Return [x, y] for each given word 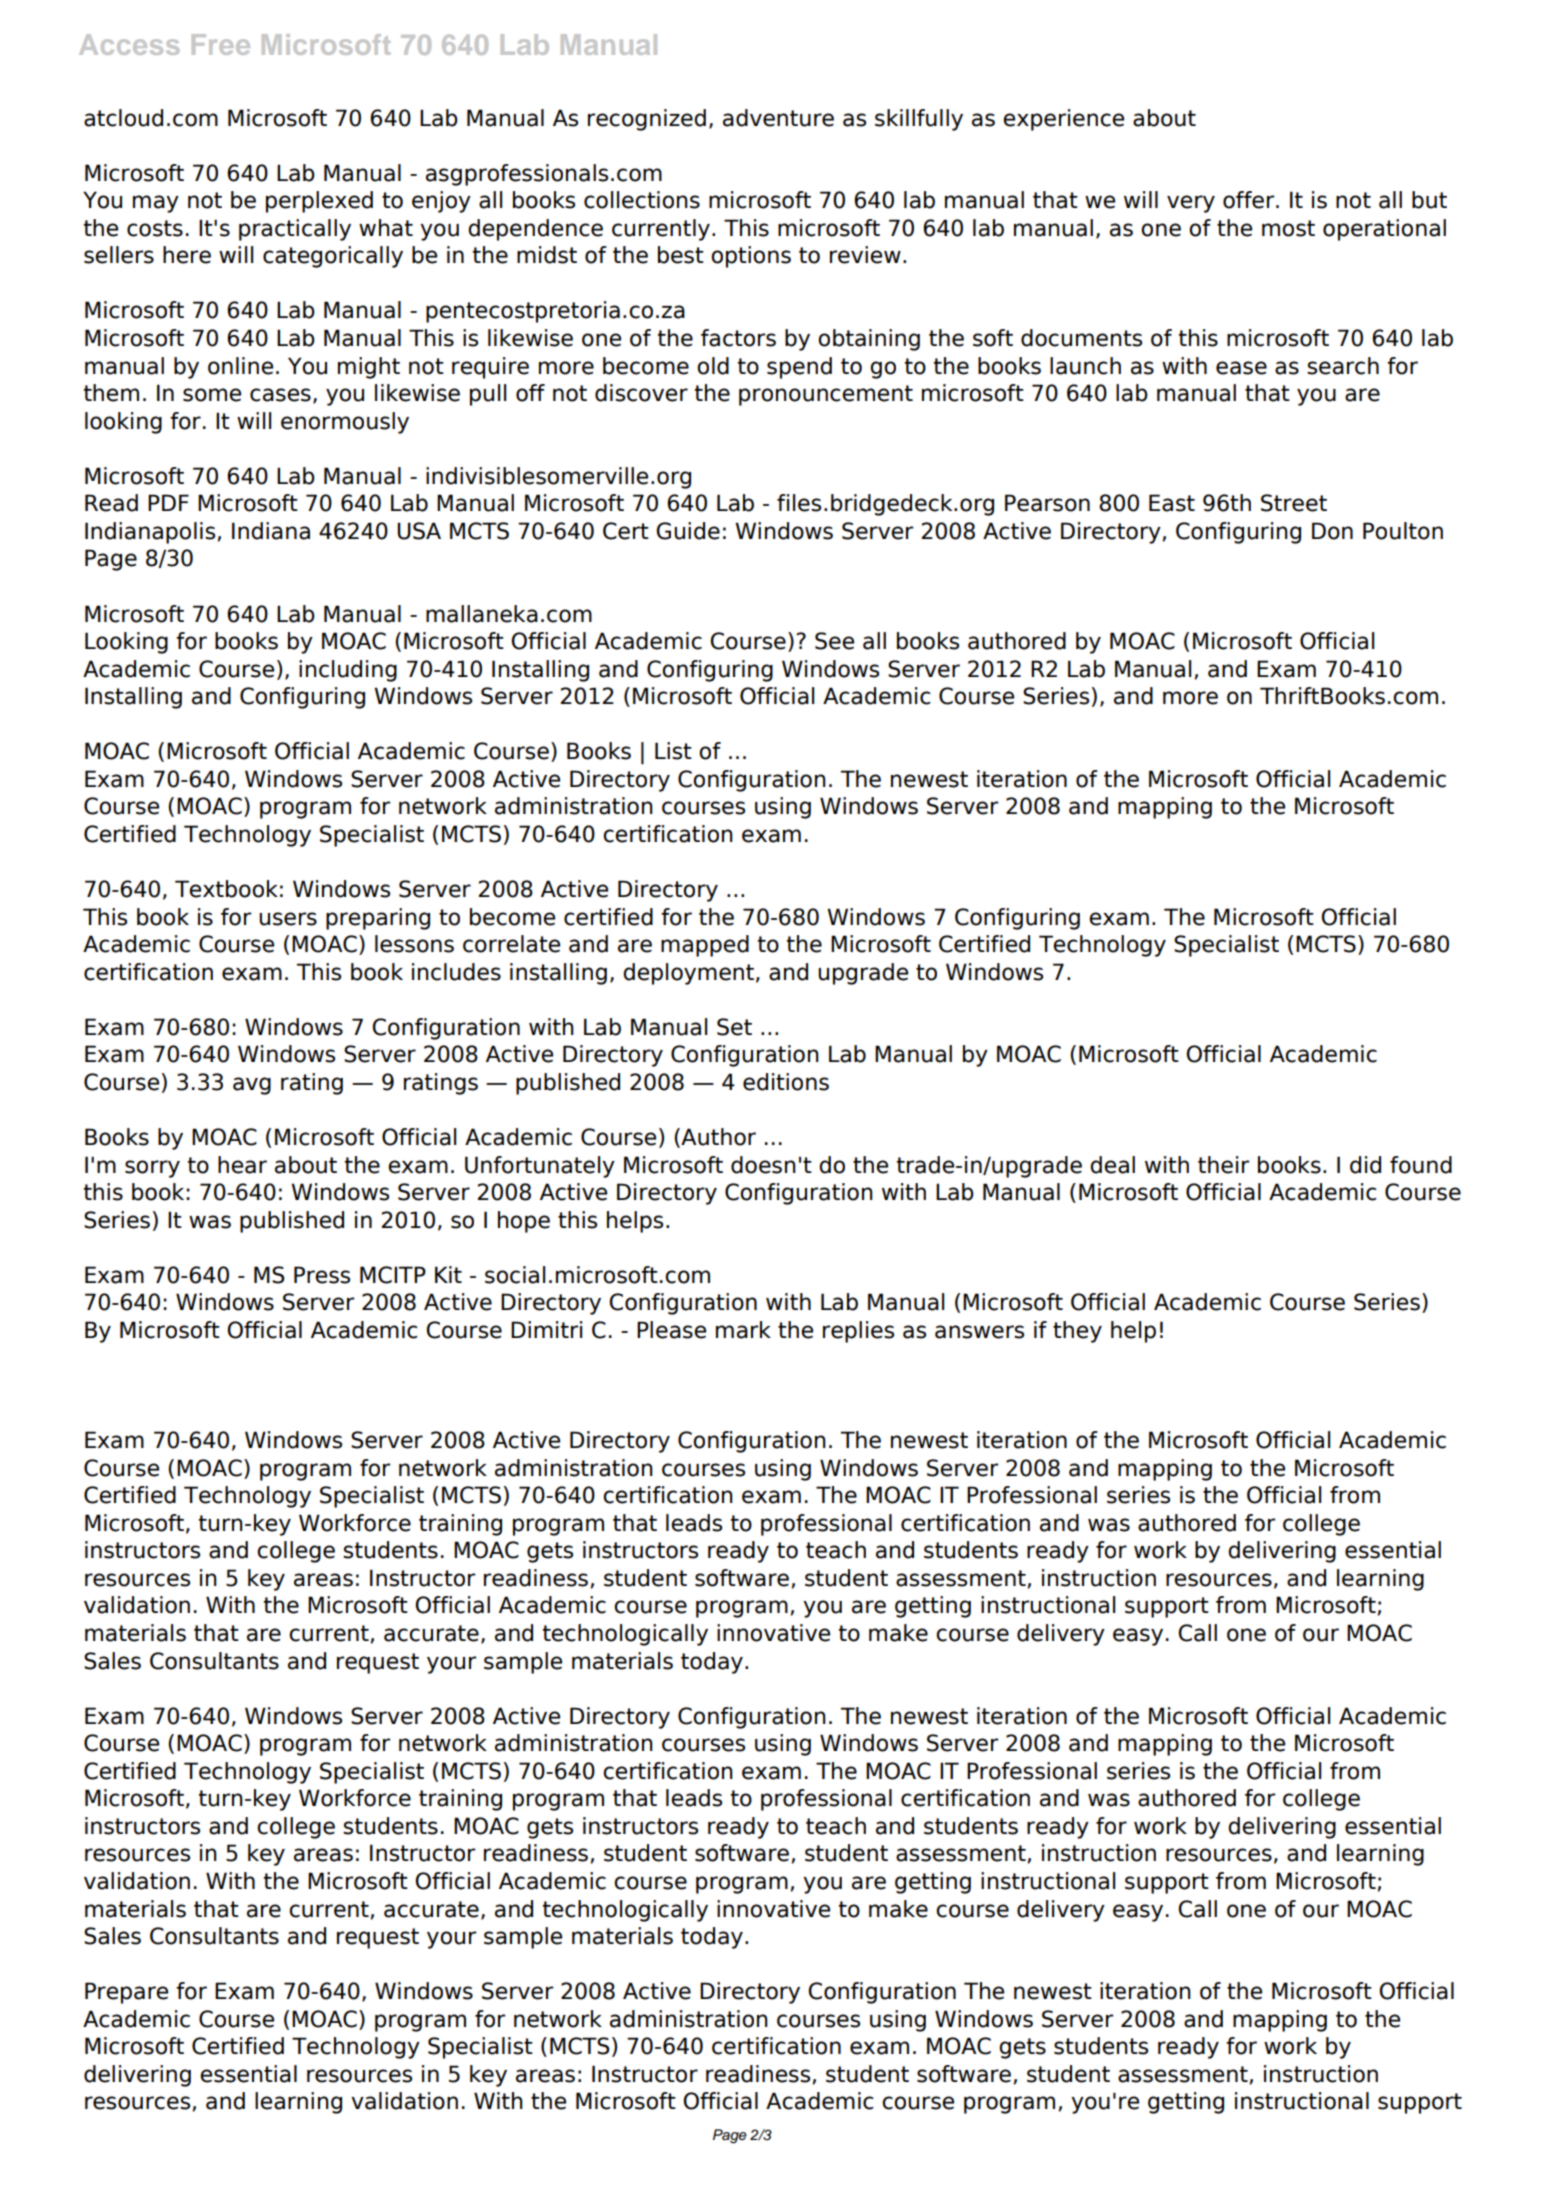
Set [734, 1027]
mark [743, 1330]
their [1223, 1165]
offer [1250, 200]
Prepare [126, 1993]
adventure [778, 118]
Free [221, 44]
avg [252, 1086]
